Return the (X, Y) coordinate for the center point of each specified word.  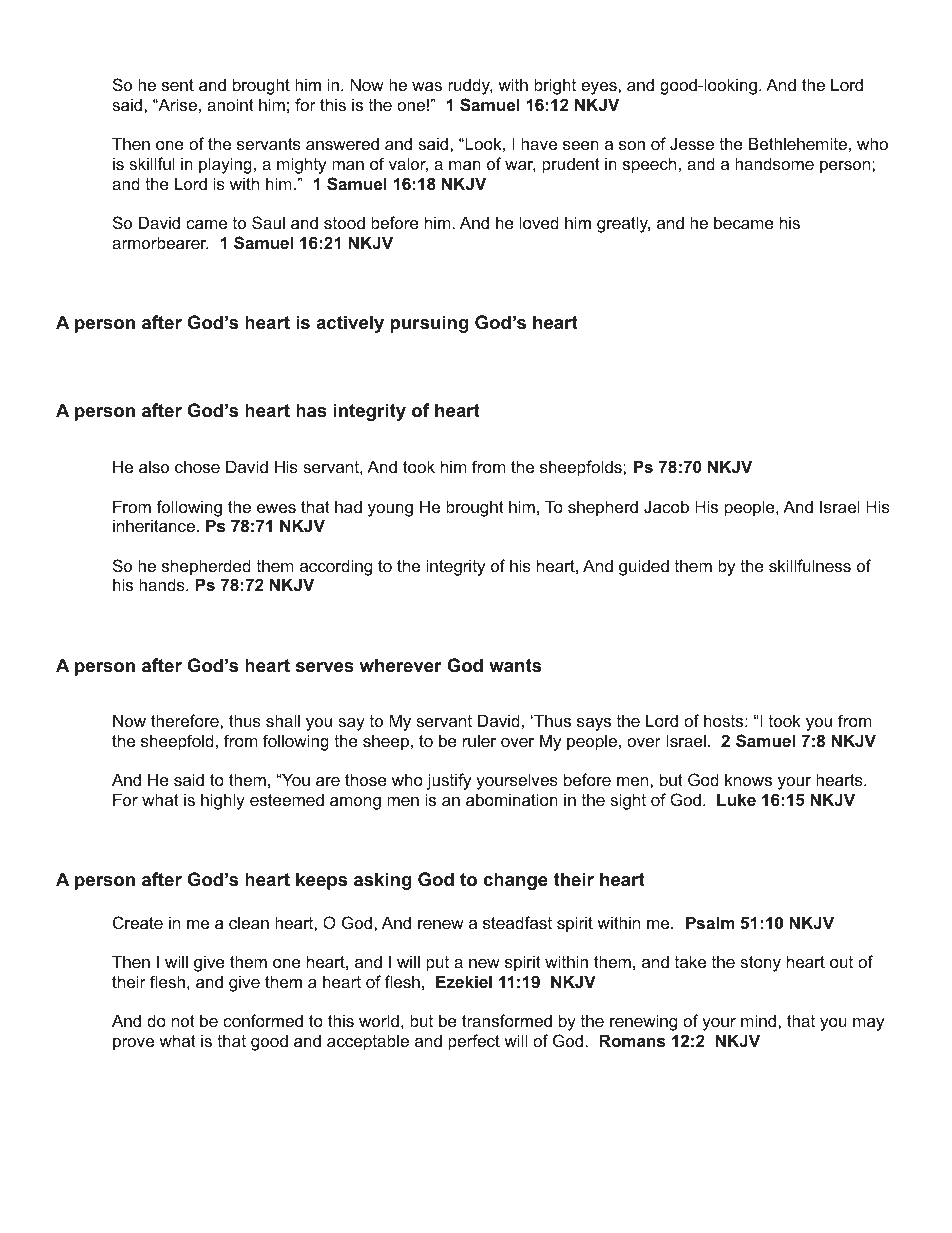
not (183, 1021)
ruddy (470, 86)
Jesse (692, 143)
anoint (230, 104)
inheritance (154, 525)
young (390, 510)
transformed (507, 1020)
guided (644, 567)
